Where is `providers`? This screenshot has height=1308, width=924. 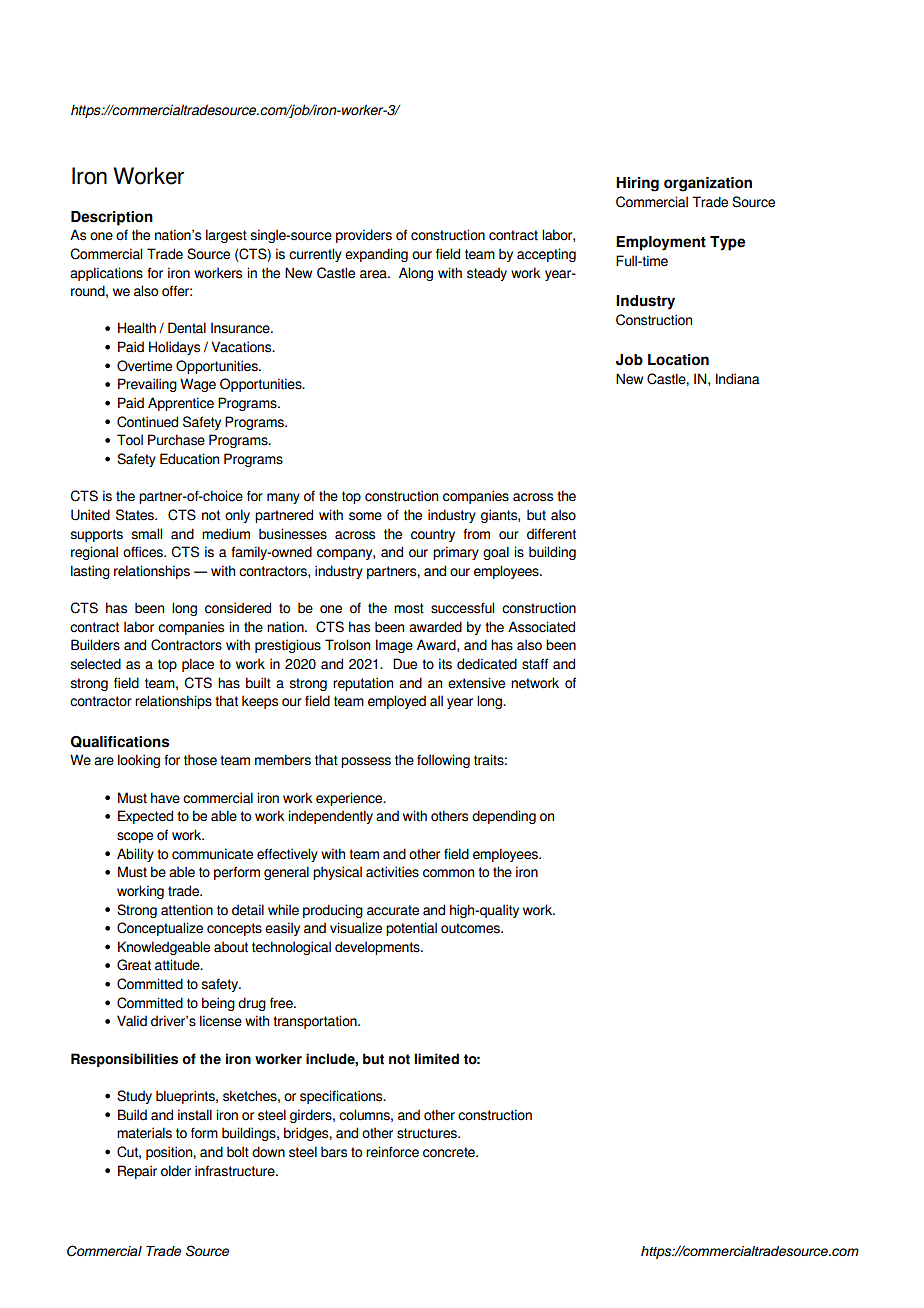
providers is located at coordinates (364, 236).
